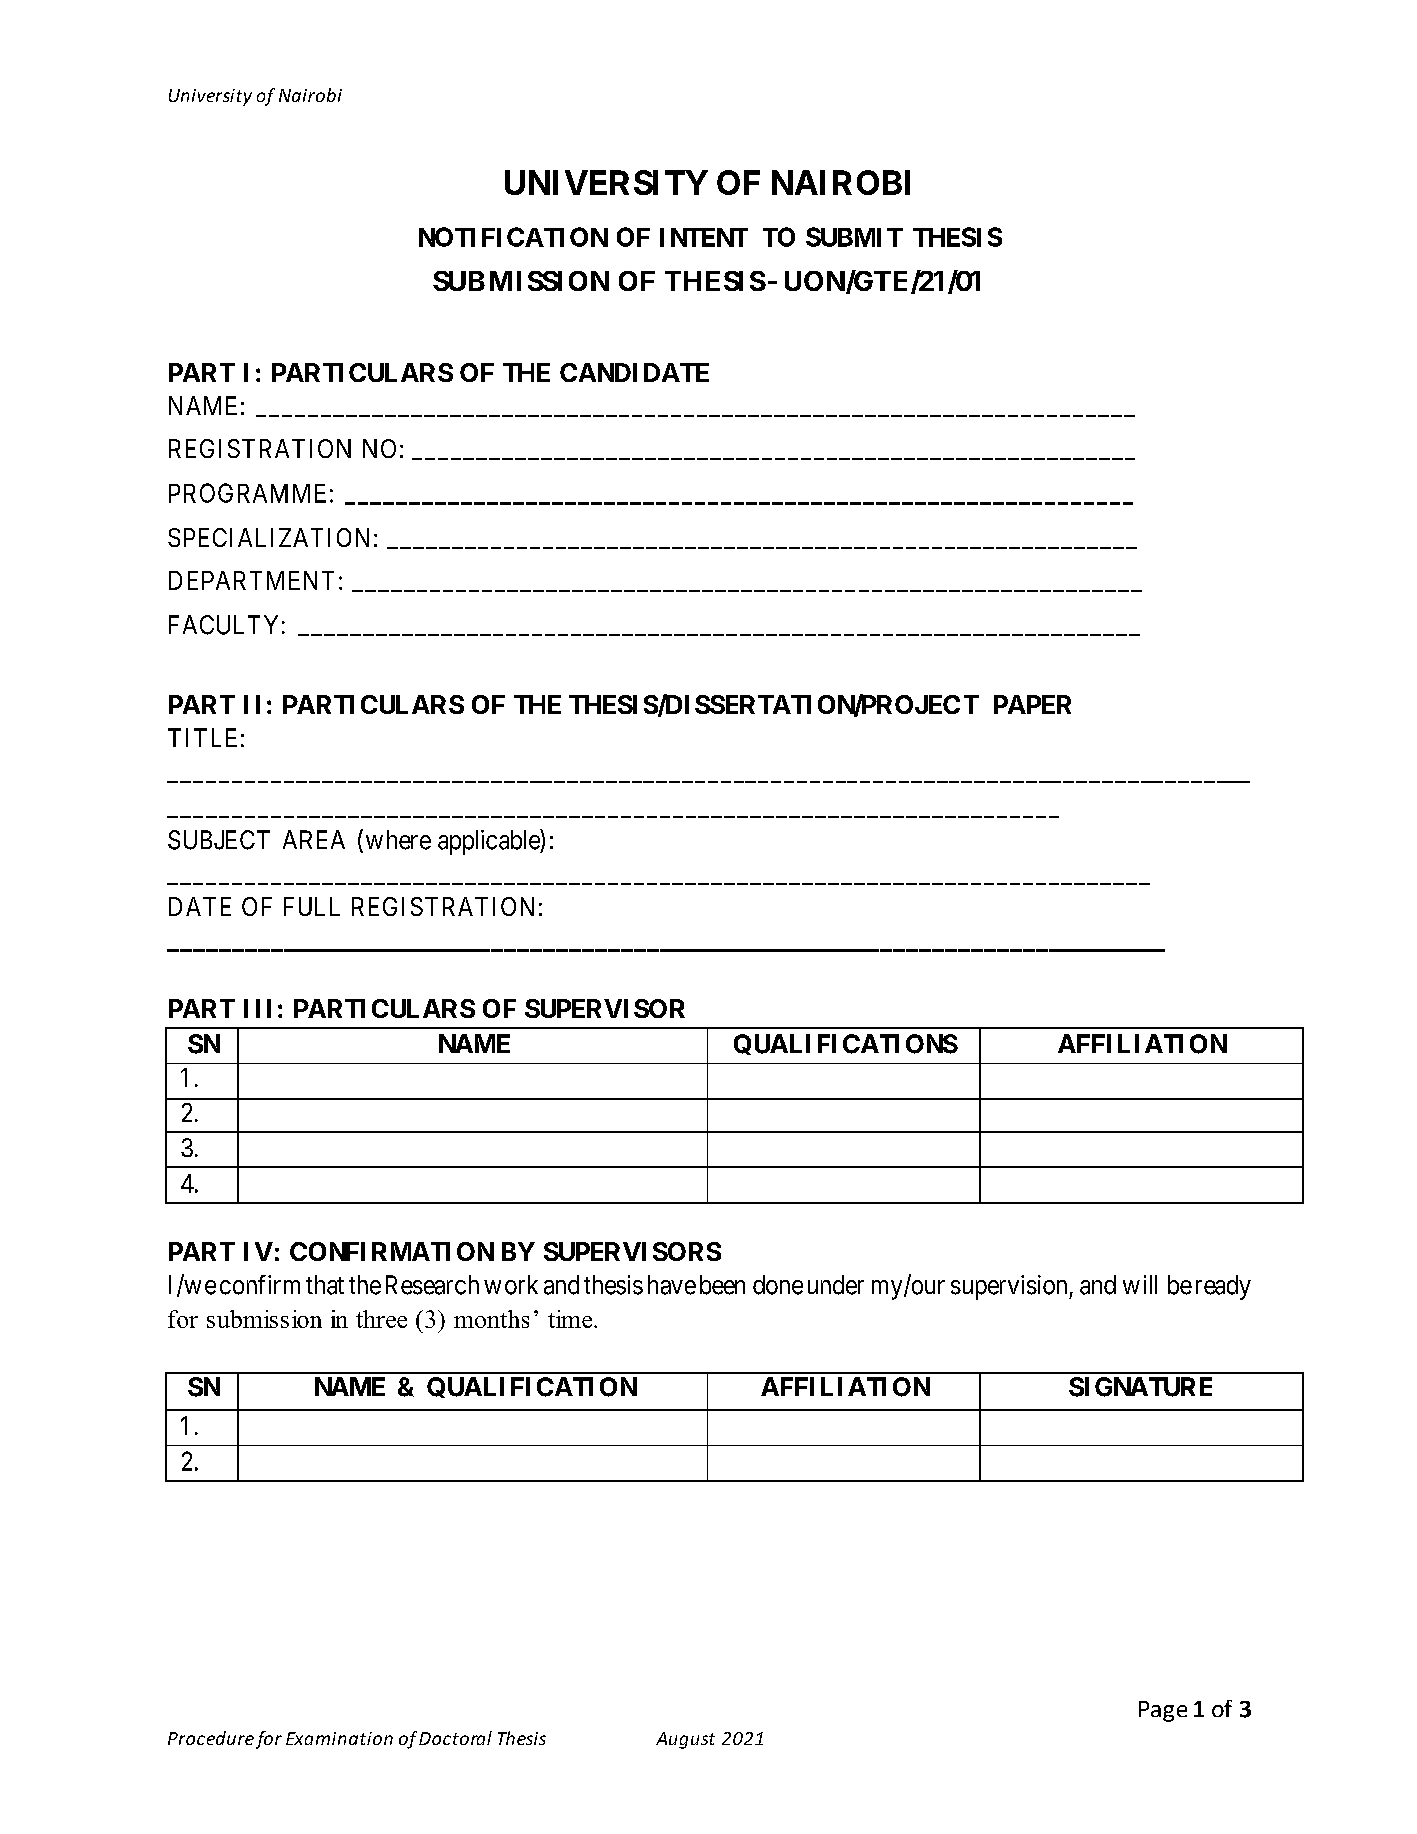  I want to click on will, so click(1140, 1284).
